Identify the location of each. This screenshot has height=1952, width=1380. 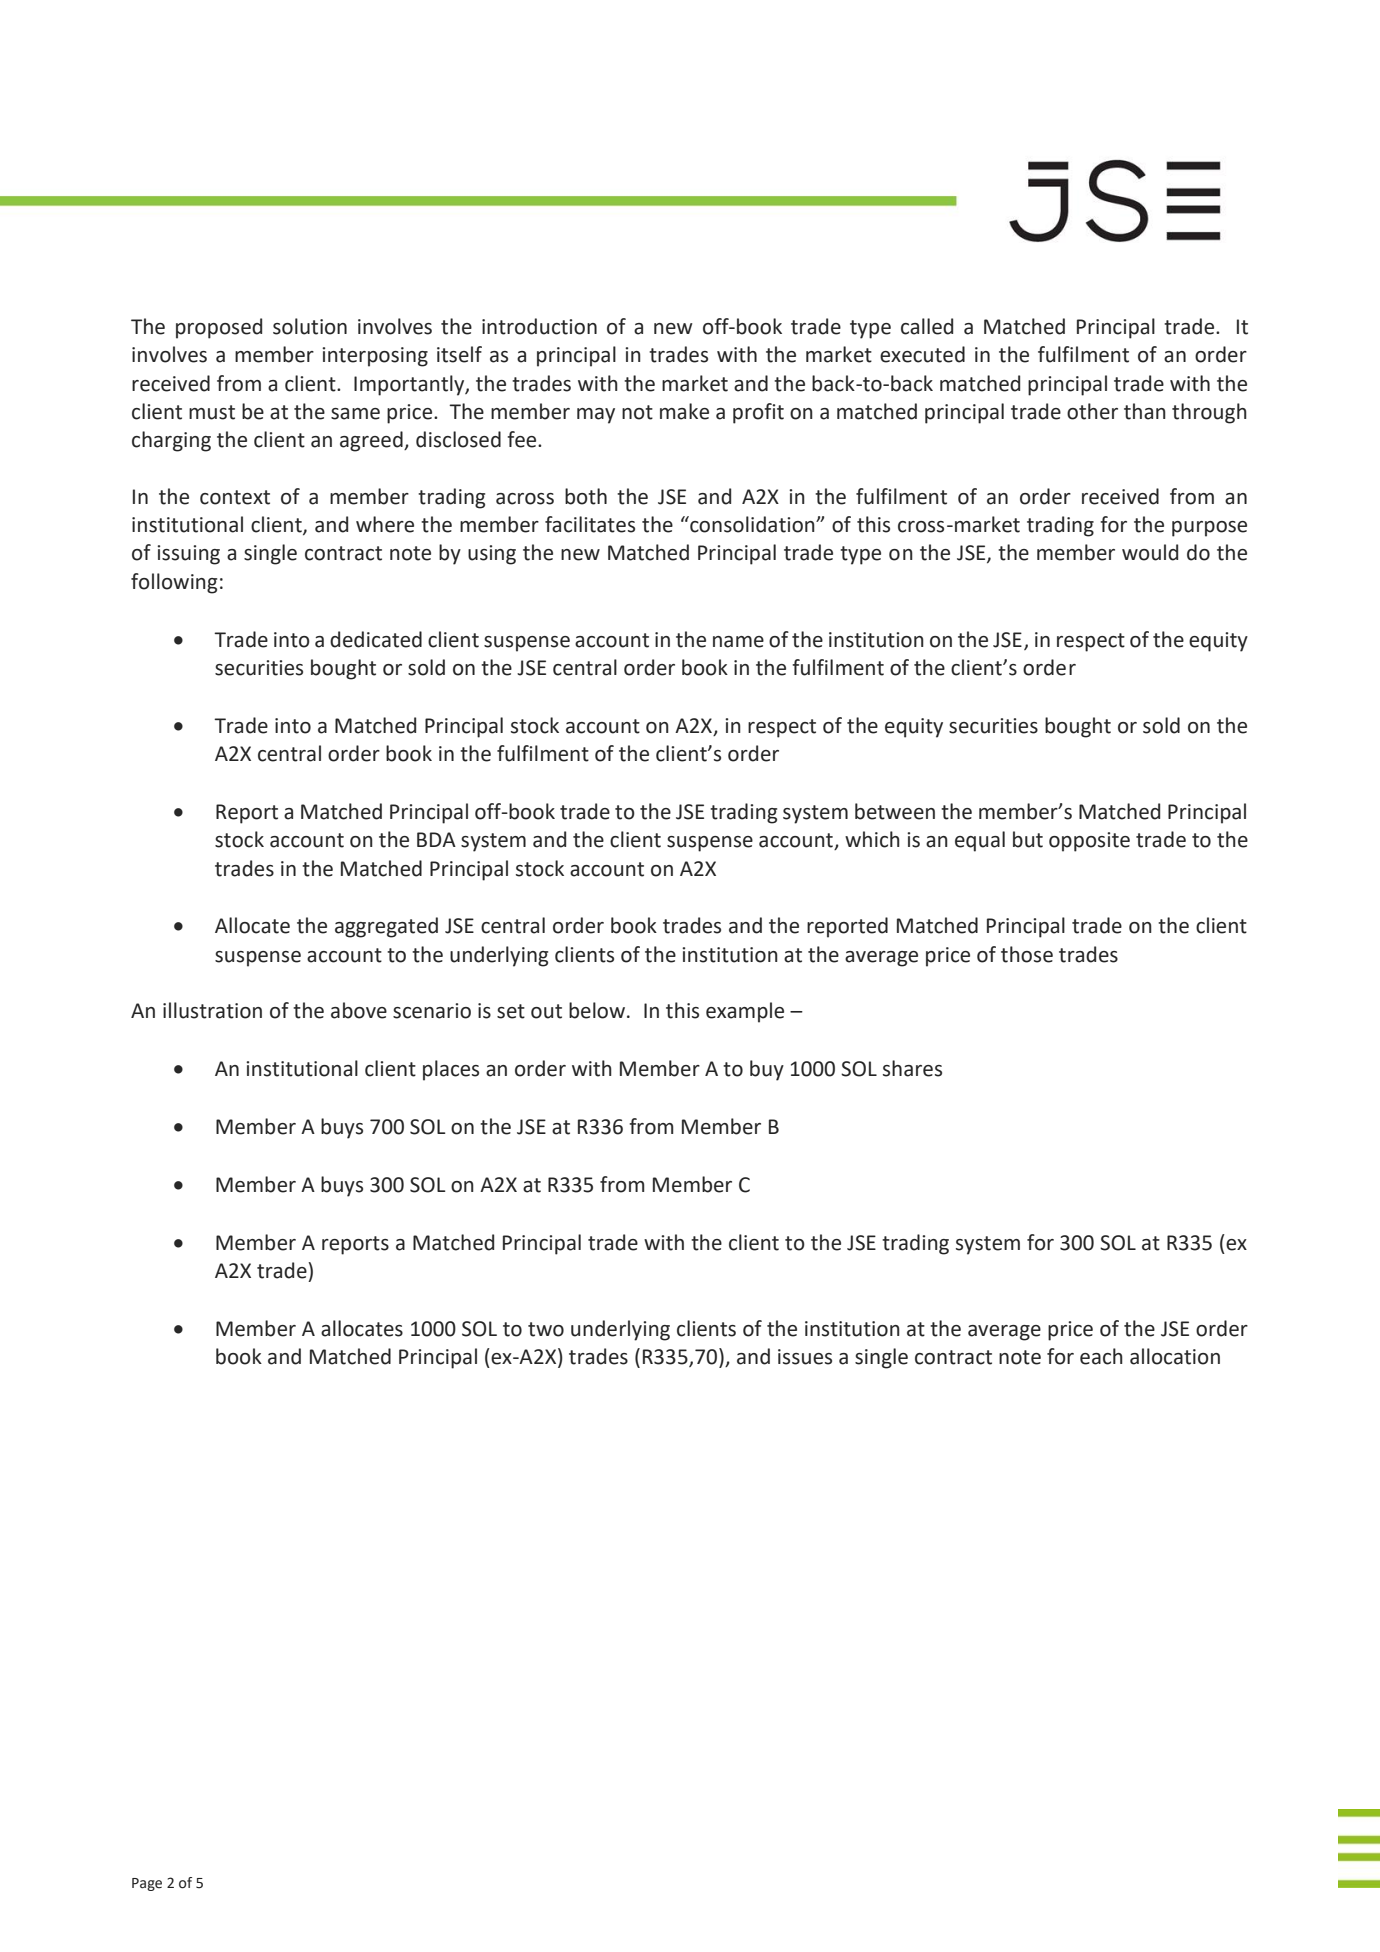
(1101, 1356).
